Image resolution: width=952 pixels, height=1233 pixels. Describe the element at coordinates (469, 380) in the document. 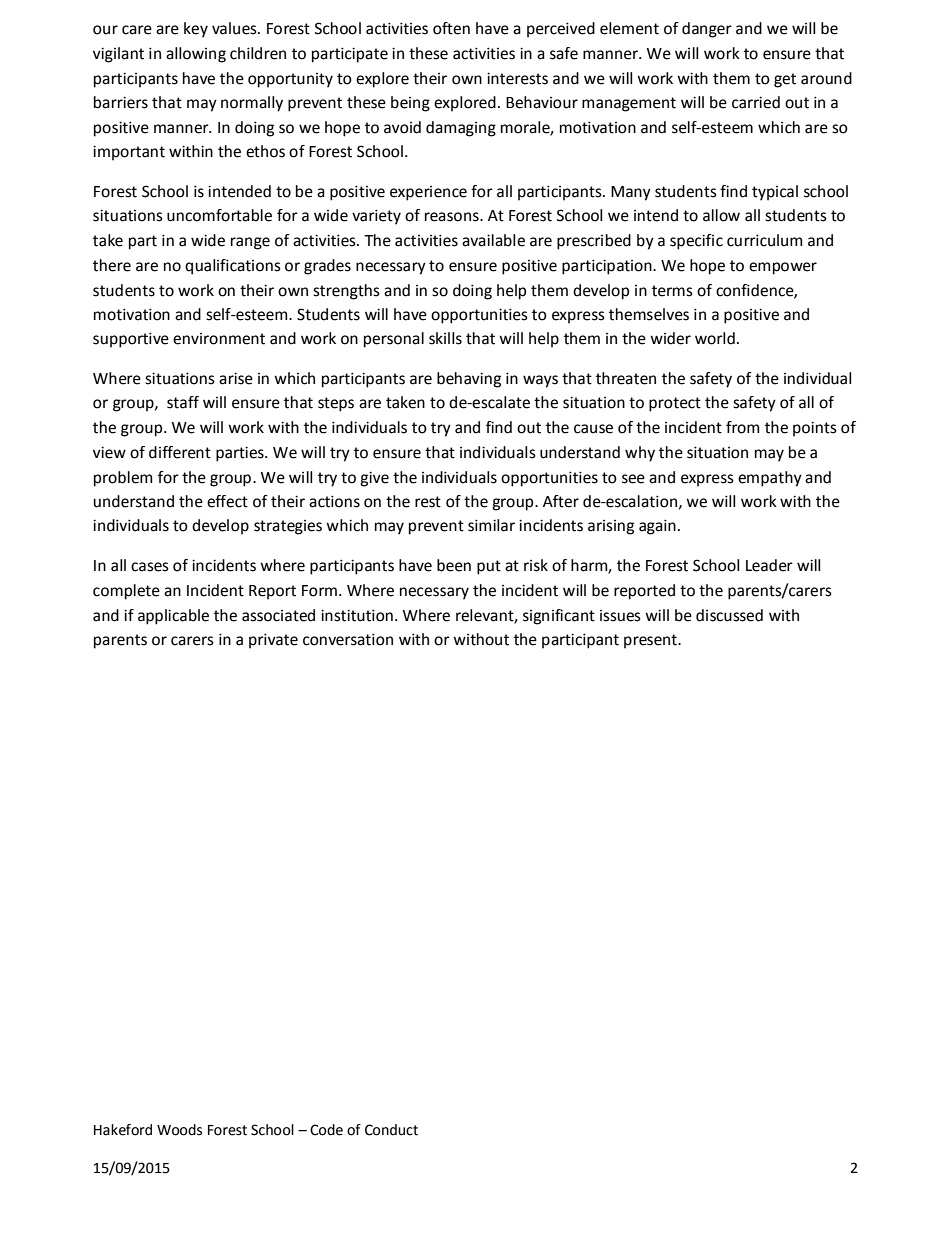

I see `behaving` at that location.
